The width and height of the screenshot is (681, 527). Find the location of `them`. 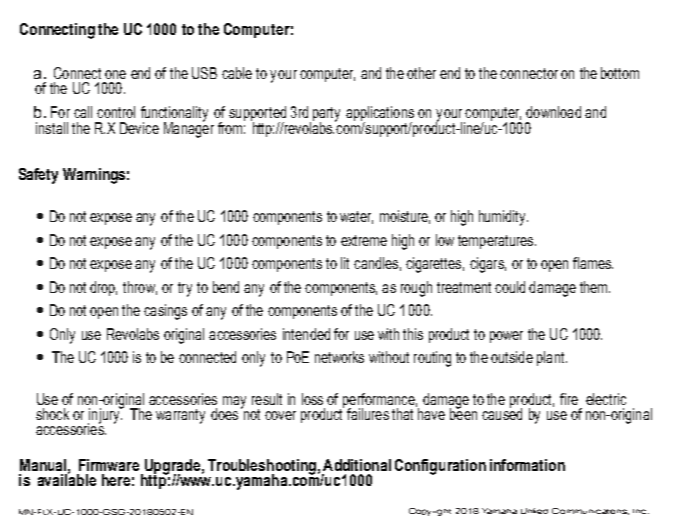

them is located at coordinates (595, 287).
